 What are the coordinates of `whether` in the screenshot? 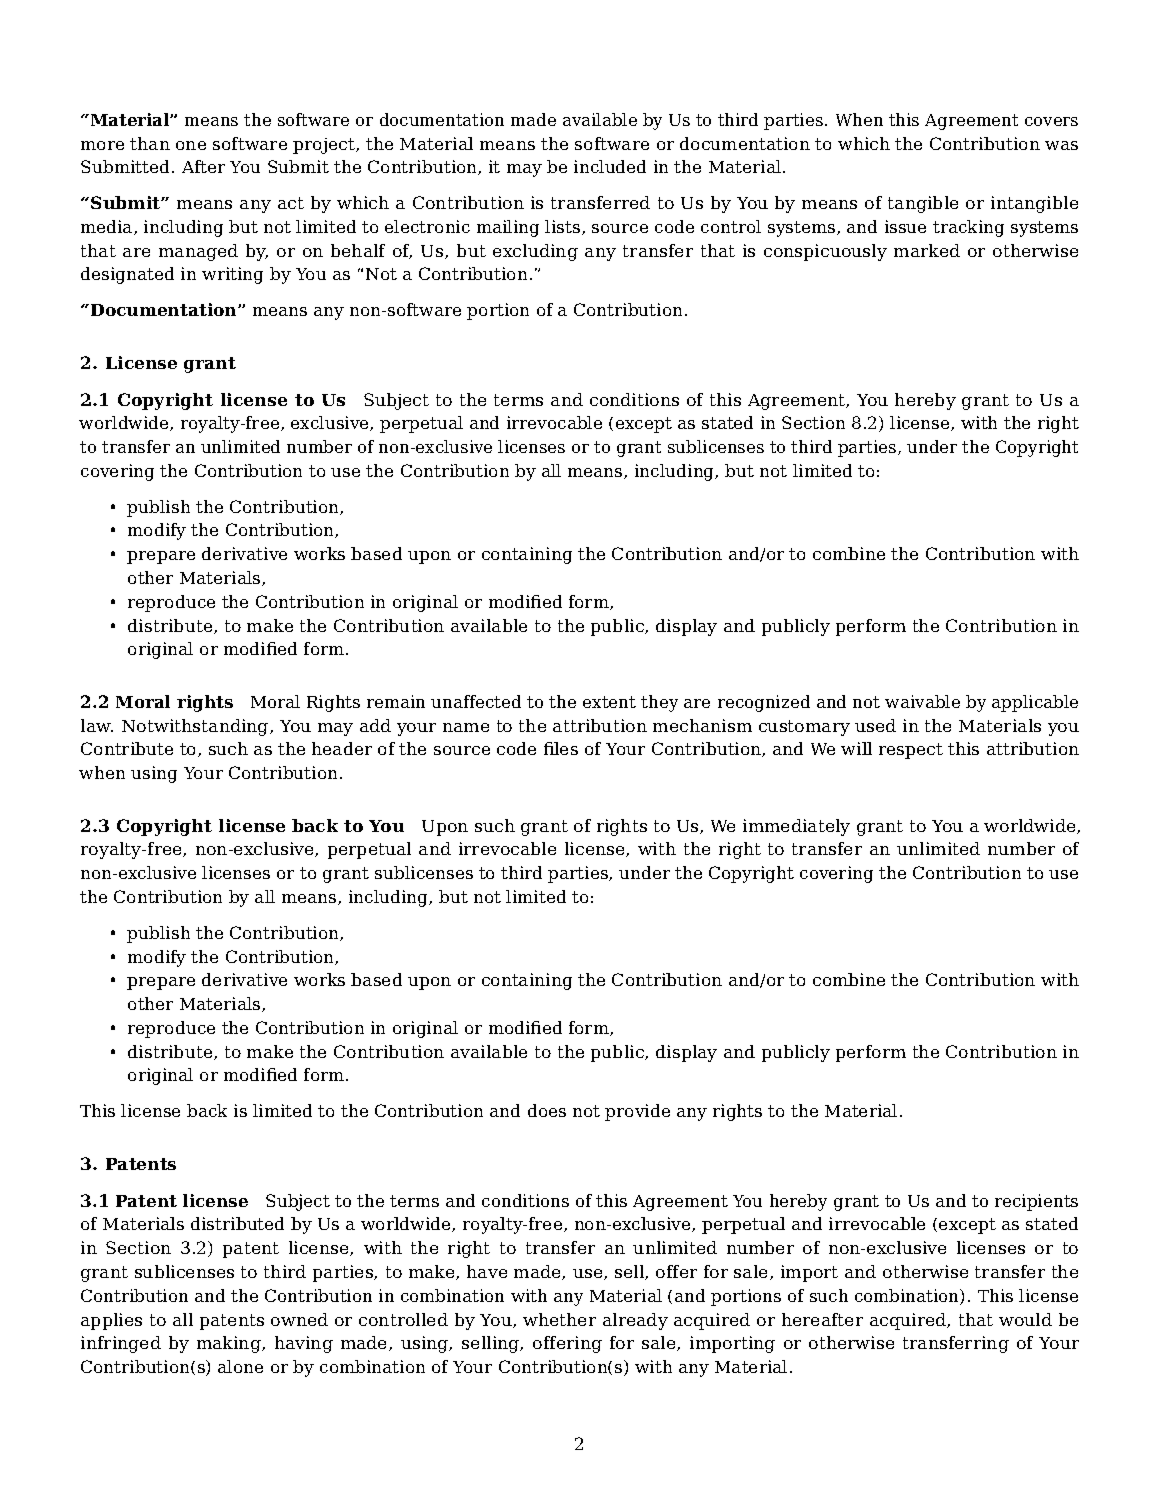 It's located at (559, 1319).
